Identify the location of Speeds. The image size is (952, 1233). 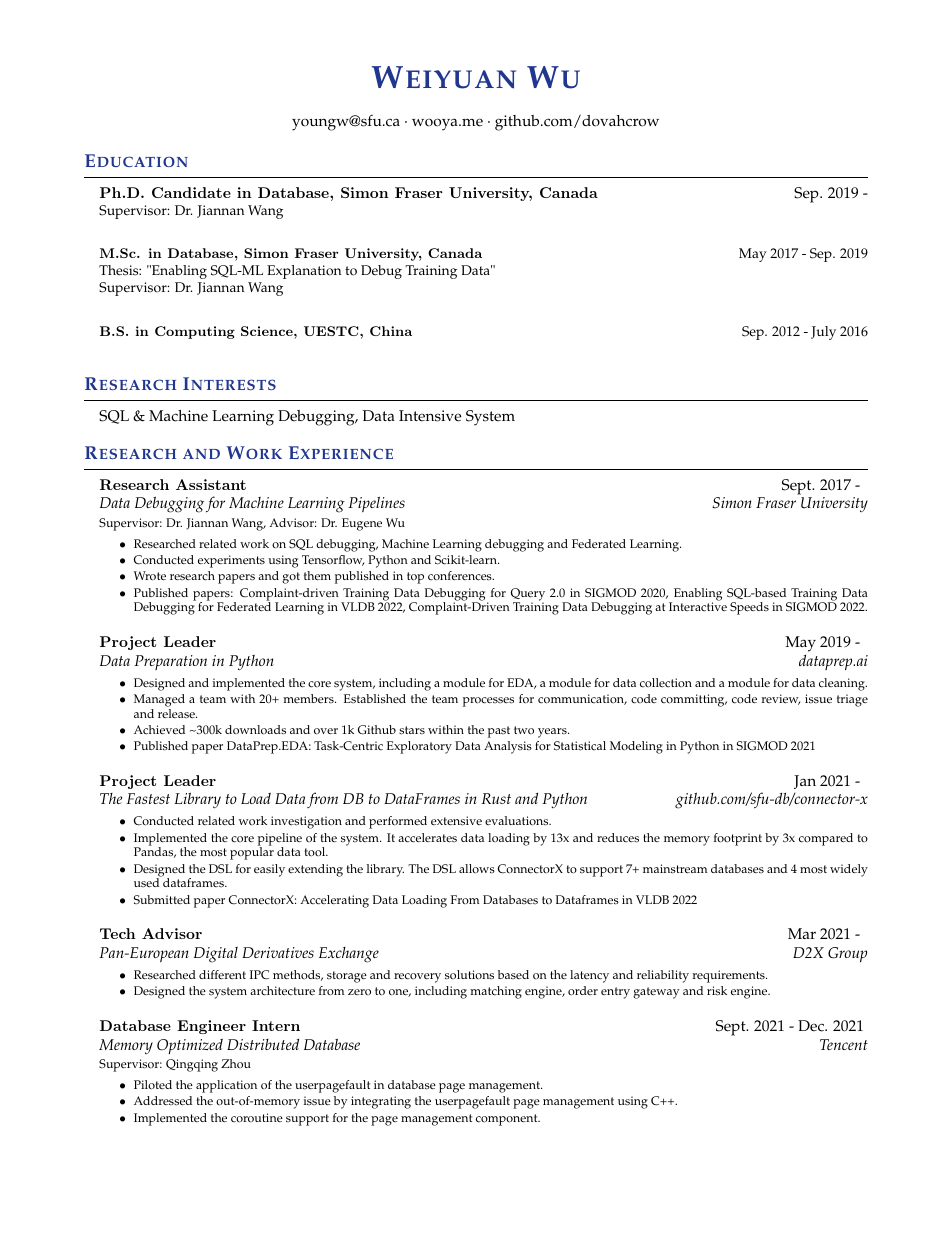
(749, 608).
